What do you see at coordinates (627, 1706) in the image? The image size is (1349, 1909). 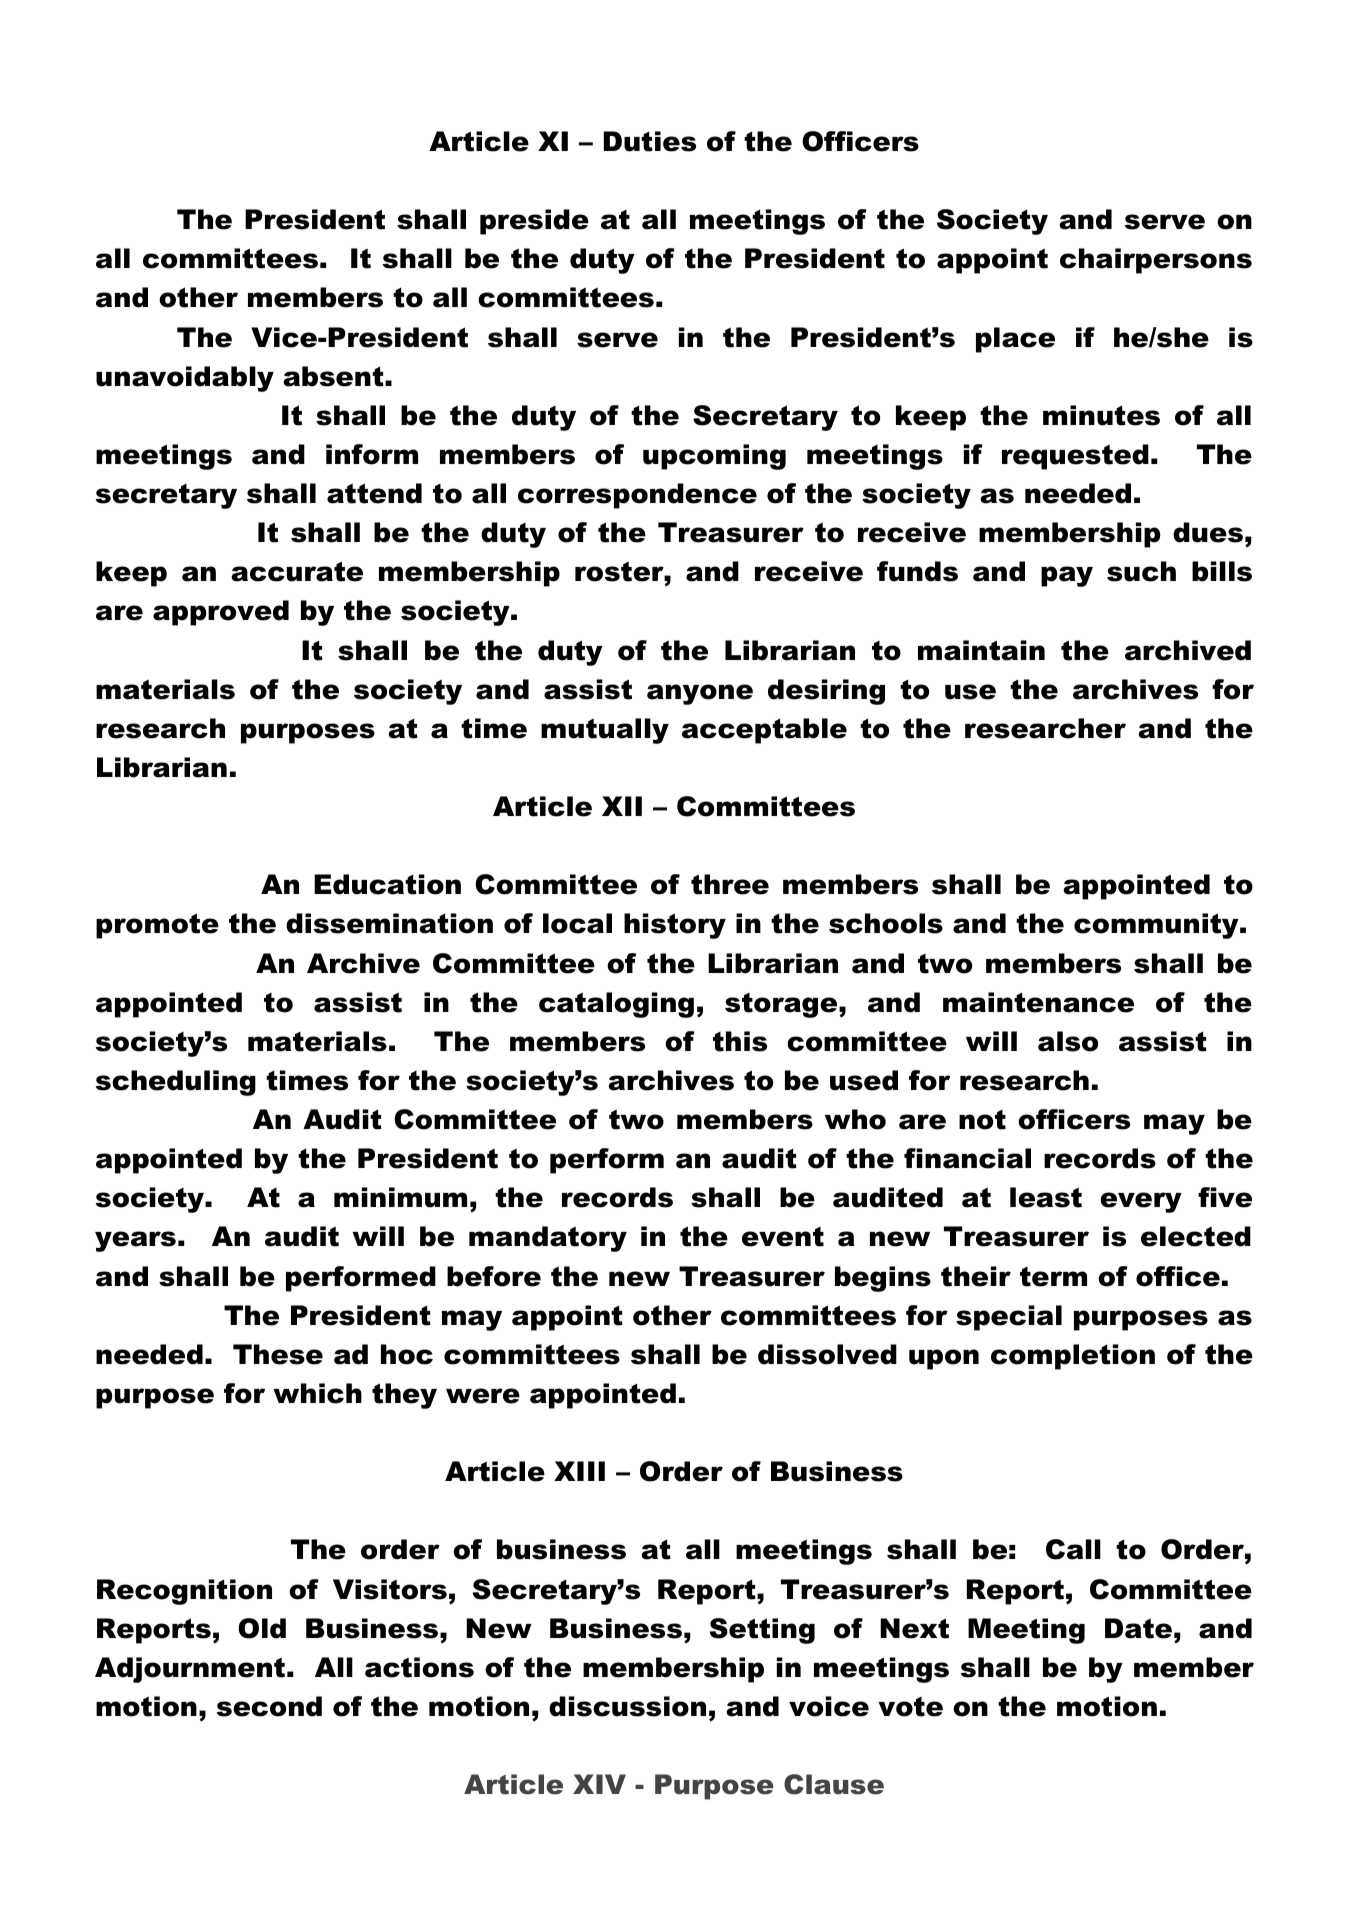 I see `discussion` at bounding box center [627, 1706].
